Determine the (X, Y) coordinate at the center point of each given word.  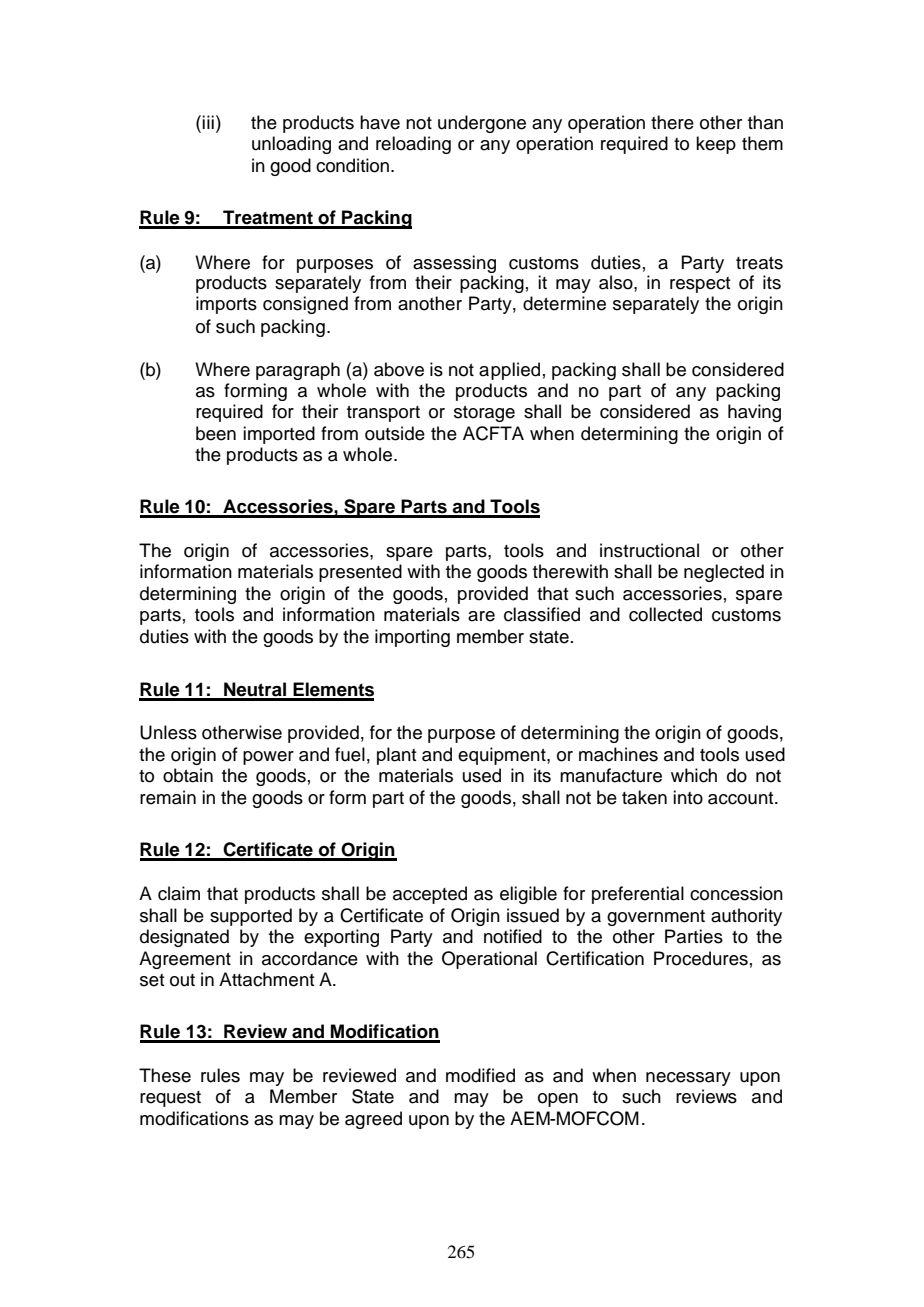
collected (665, 614)
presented (360, 573)
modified (480, 1075)
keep (716, 145)
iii (208, 122)
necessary (688, 1079)
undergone (482, 124)
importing (412, 638)
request (170, 1099)
